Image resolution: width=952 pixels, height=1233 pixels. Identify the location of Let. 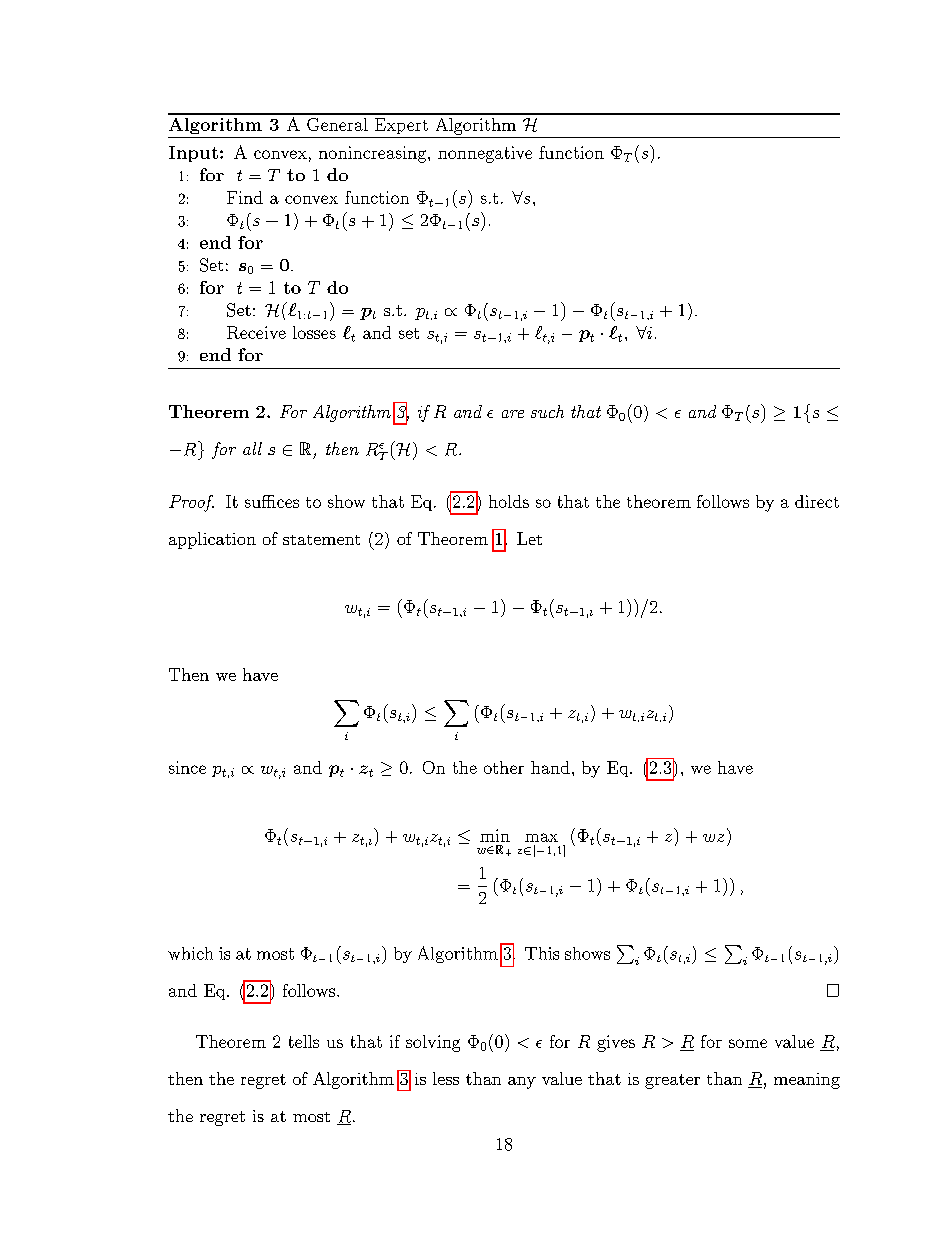
(529, 538).
